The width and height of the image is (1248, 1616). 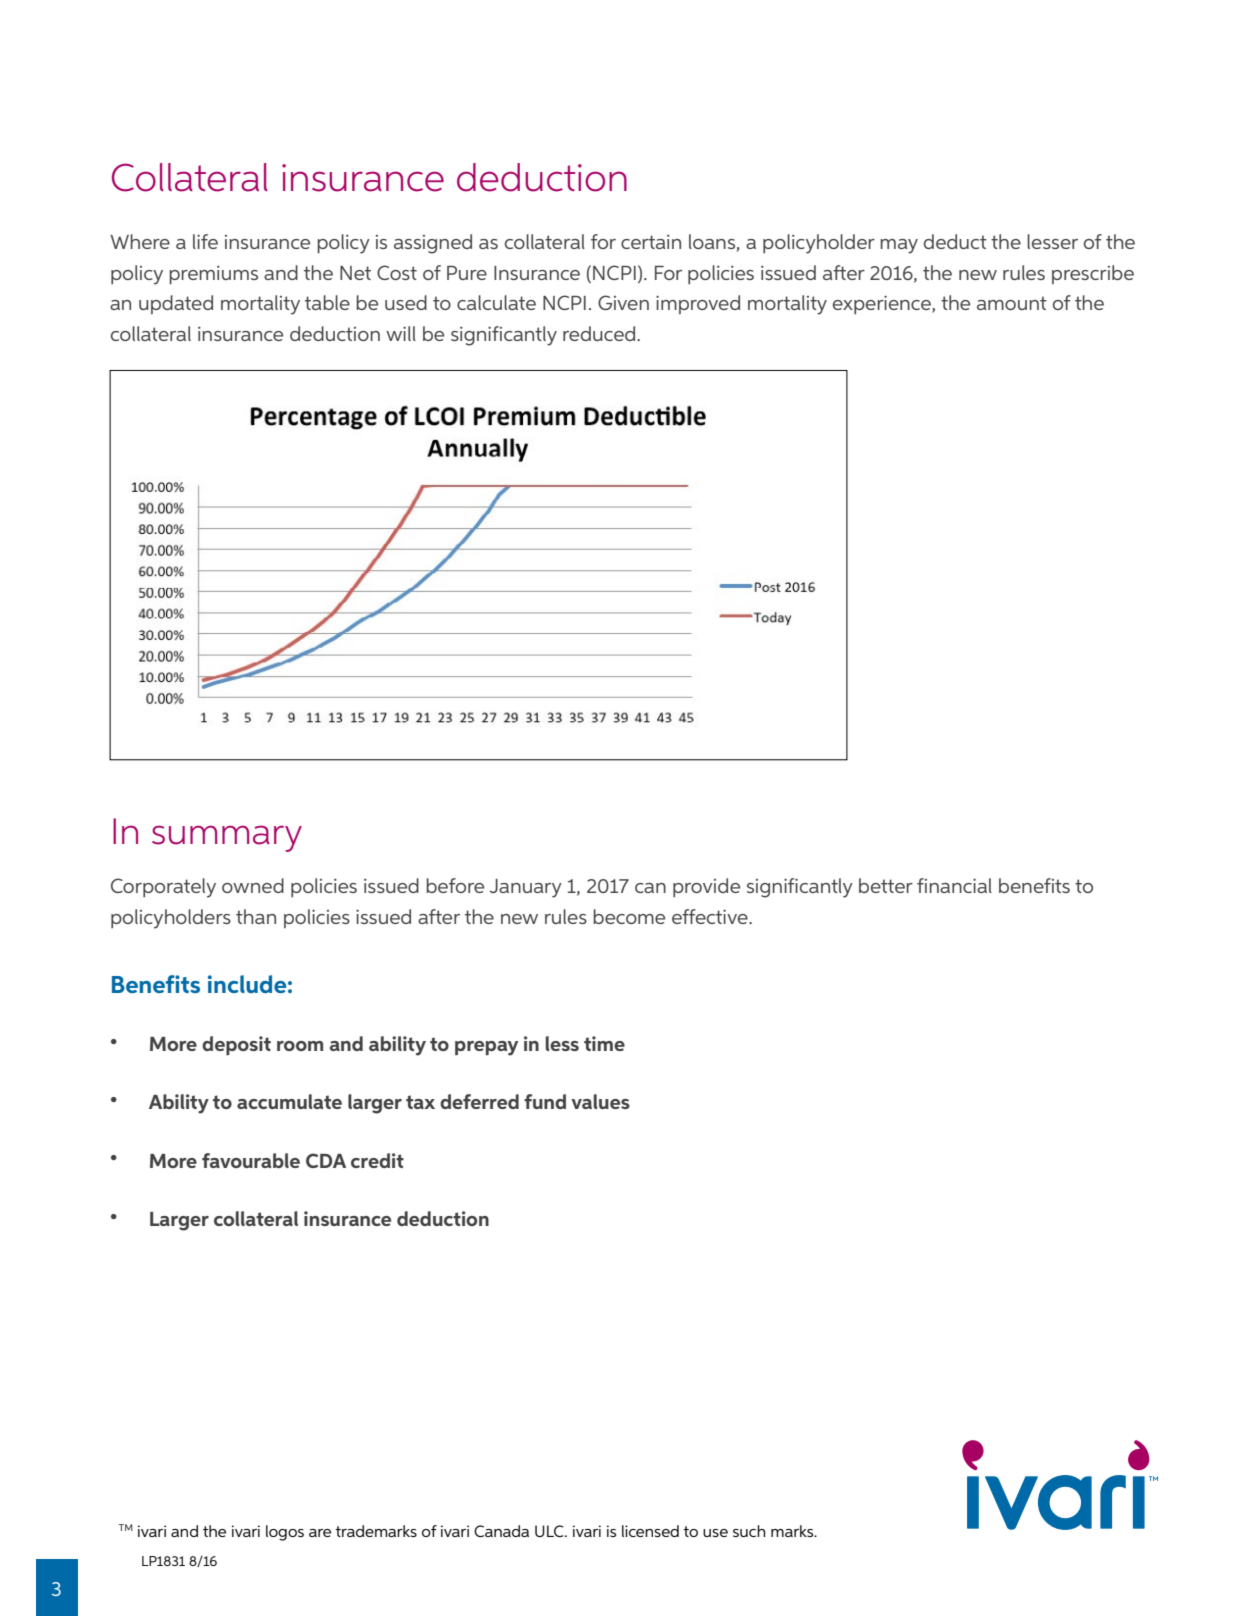 What do you see at coordinates (650, 1531) in the image?
I see `licensed` at bounding box center [650, 1531].
